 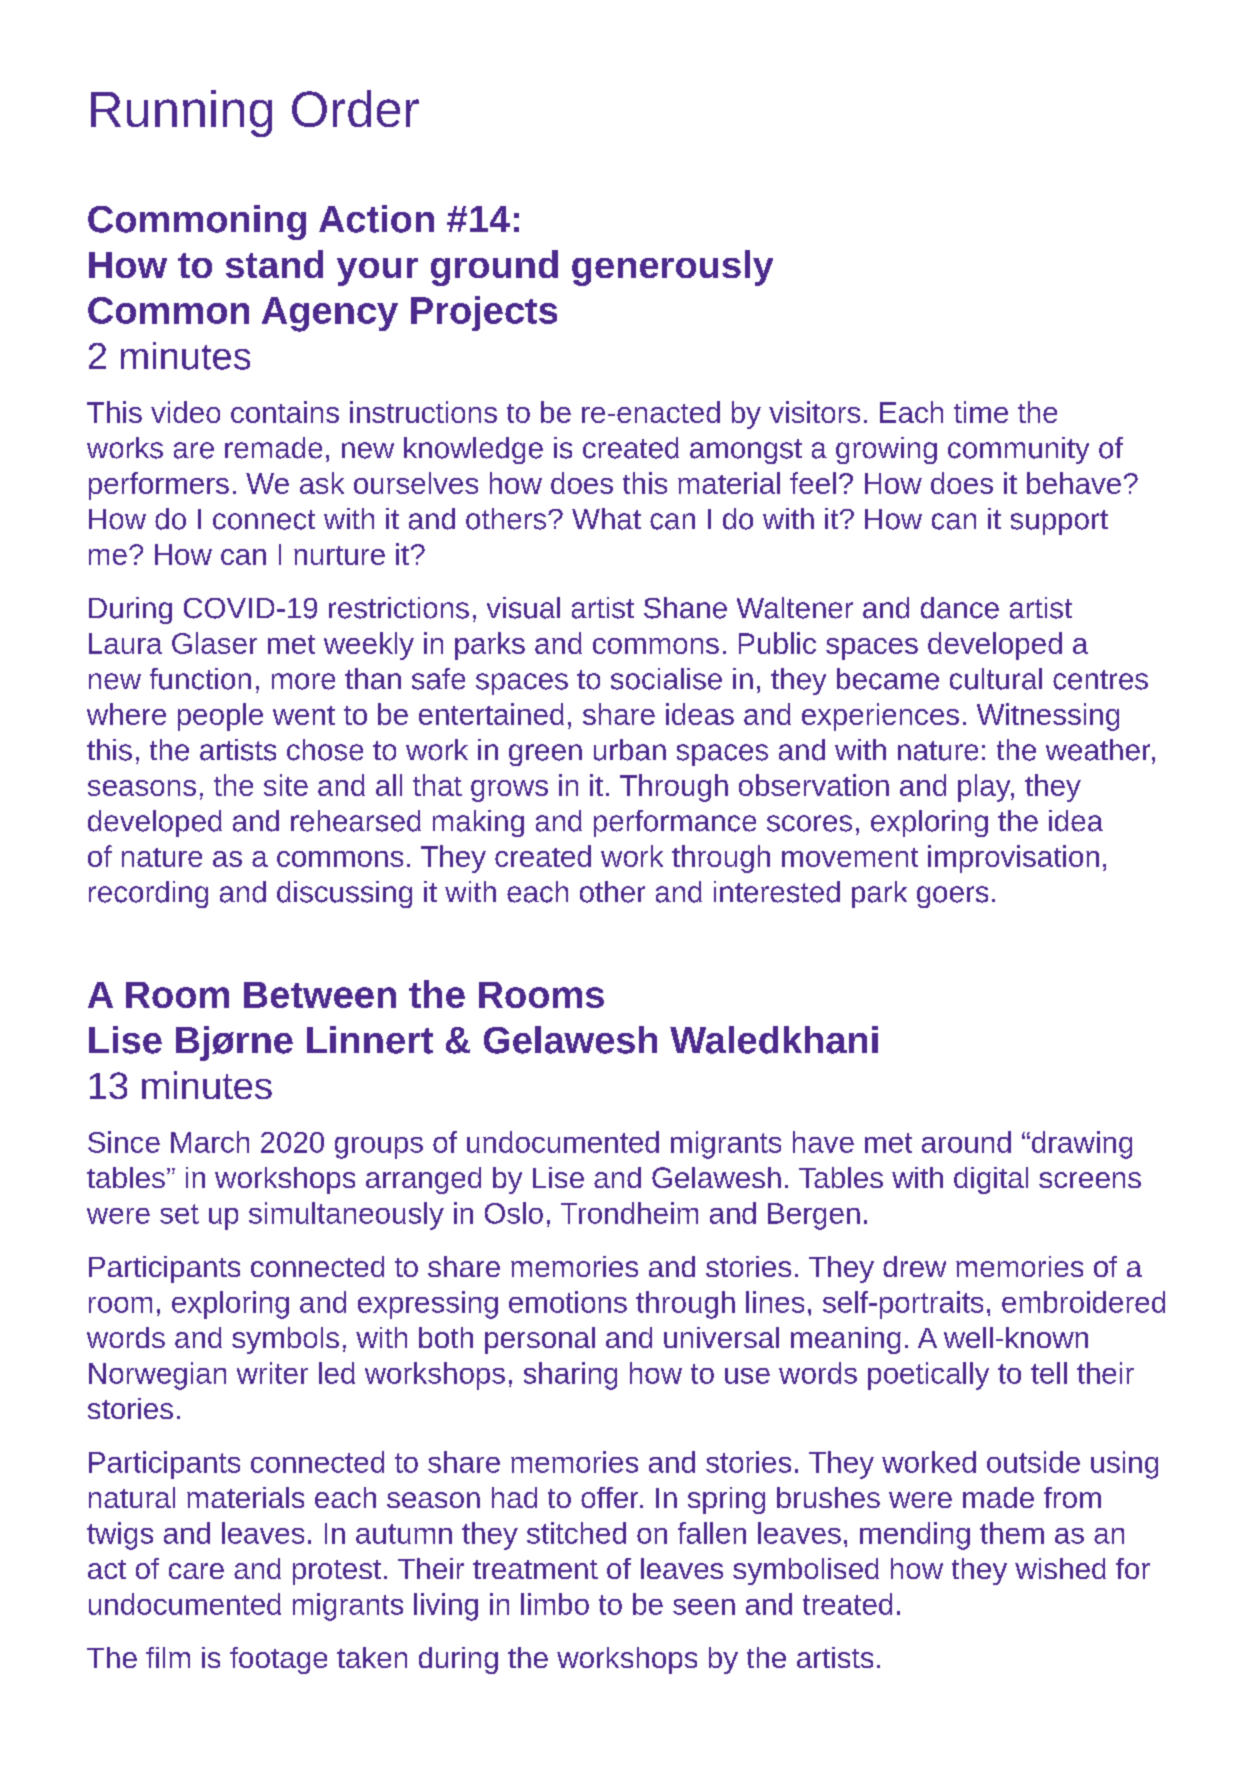 I want to click on performance, so click(x=675, y=823).
